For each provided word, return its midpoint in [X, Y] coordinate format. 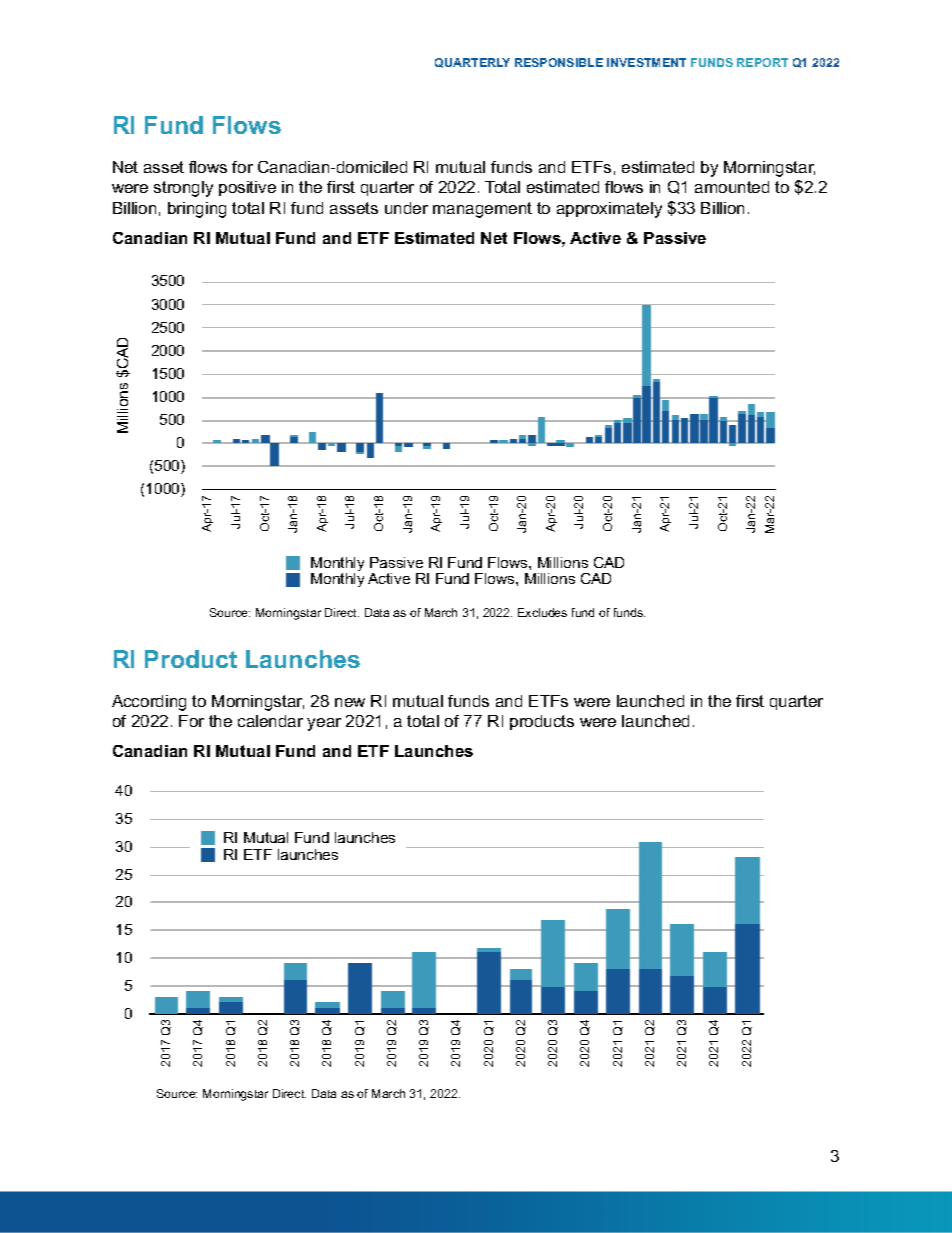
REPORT [762, 62]
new [350, 702]
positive [247, 188]
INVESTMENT [646, 62]
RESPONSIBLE [559, 62]
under [406, 208]
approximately [609, 210]
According [149, 703]
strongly [183, 189]
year [324, 724]
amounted [732, 187]
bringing [197, 210]
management [482, 210]
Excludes [542, 612]
